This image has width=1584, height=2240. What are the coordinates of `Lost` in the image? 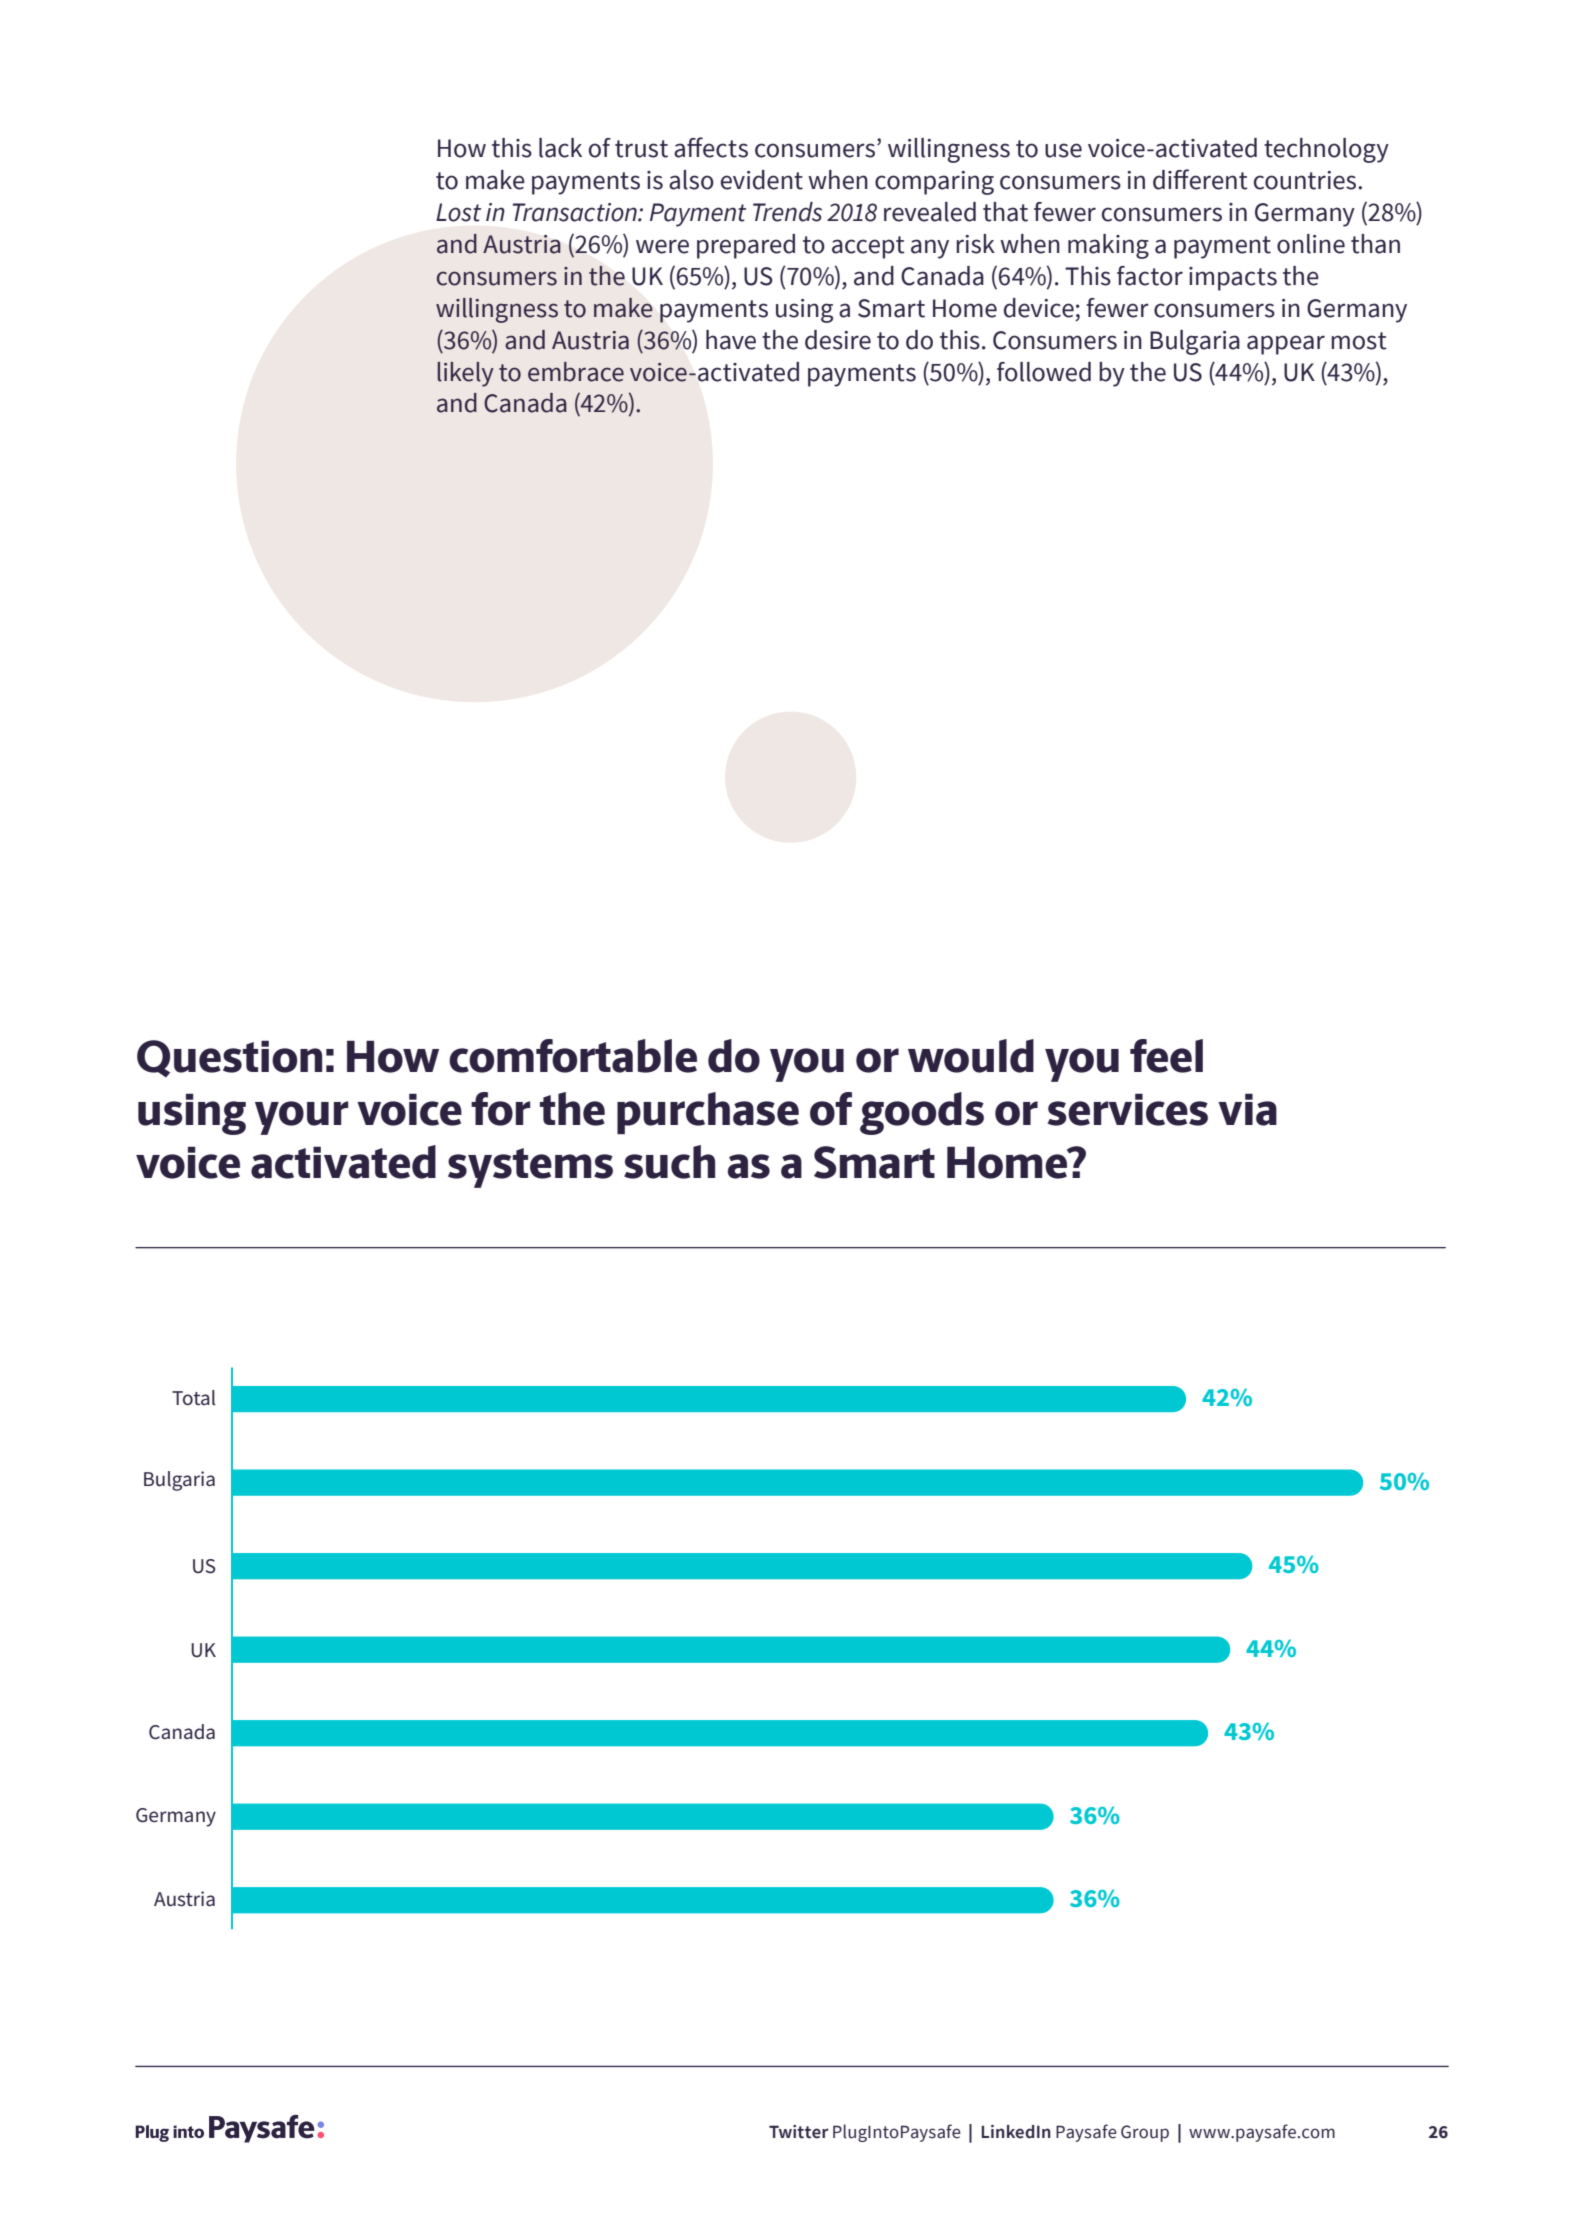 It's located at (458, 212).
